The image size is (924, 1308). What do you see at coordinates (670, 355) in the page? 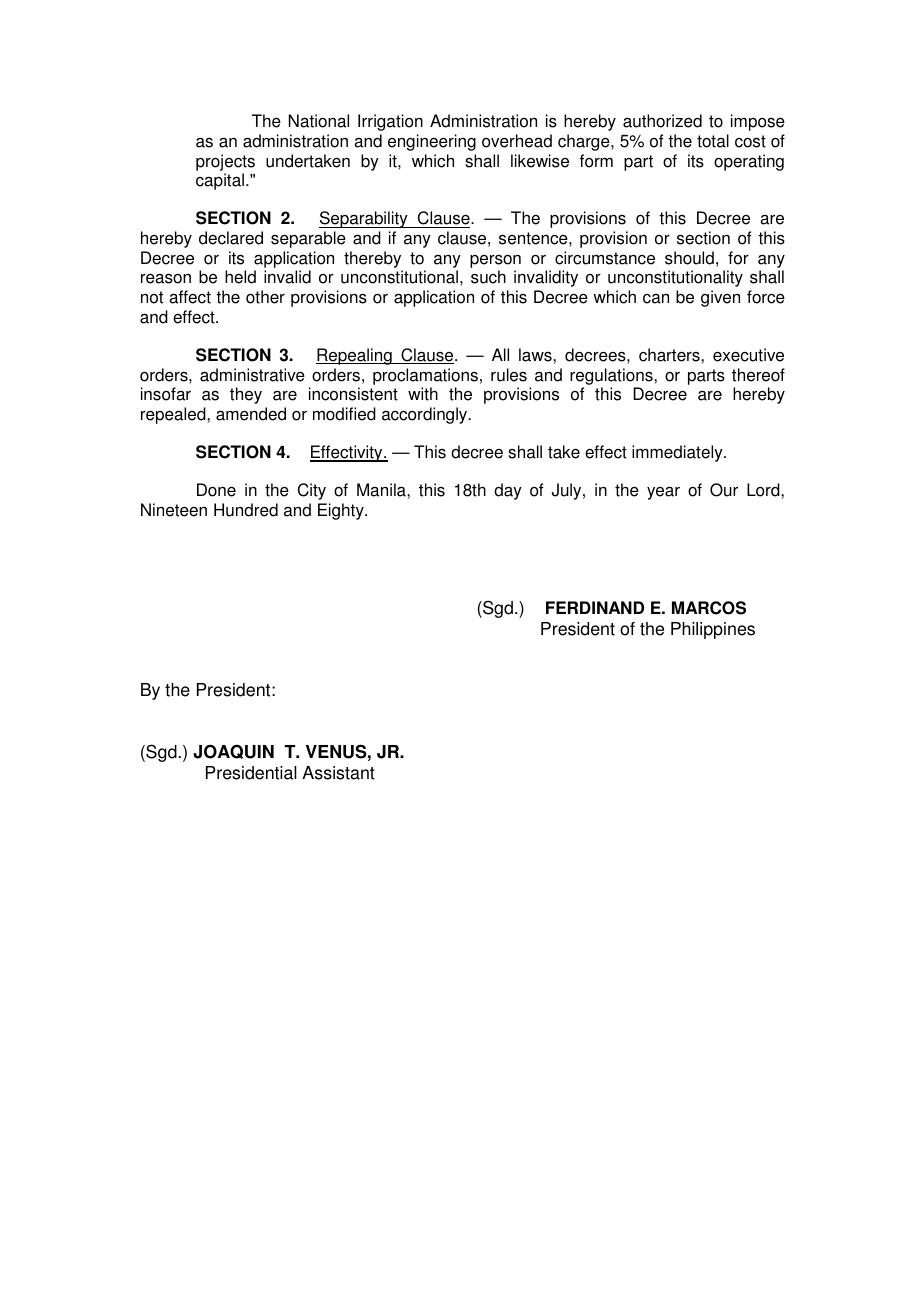
I see `charters` at bounding box center [670, 355].
